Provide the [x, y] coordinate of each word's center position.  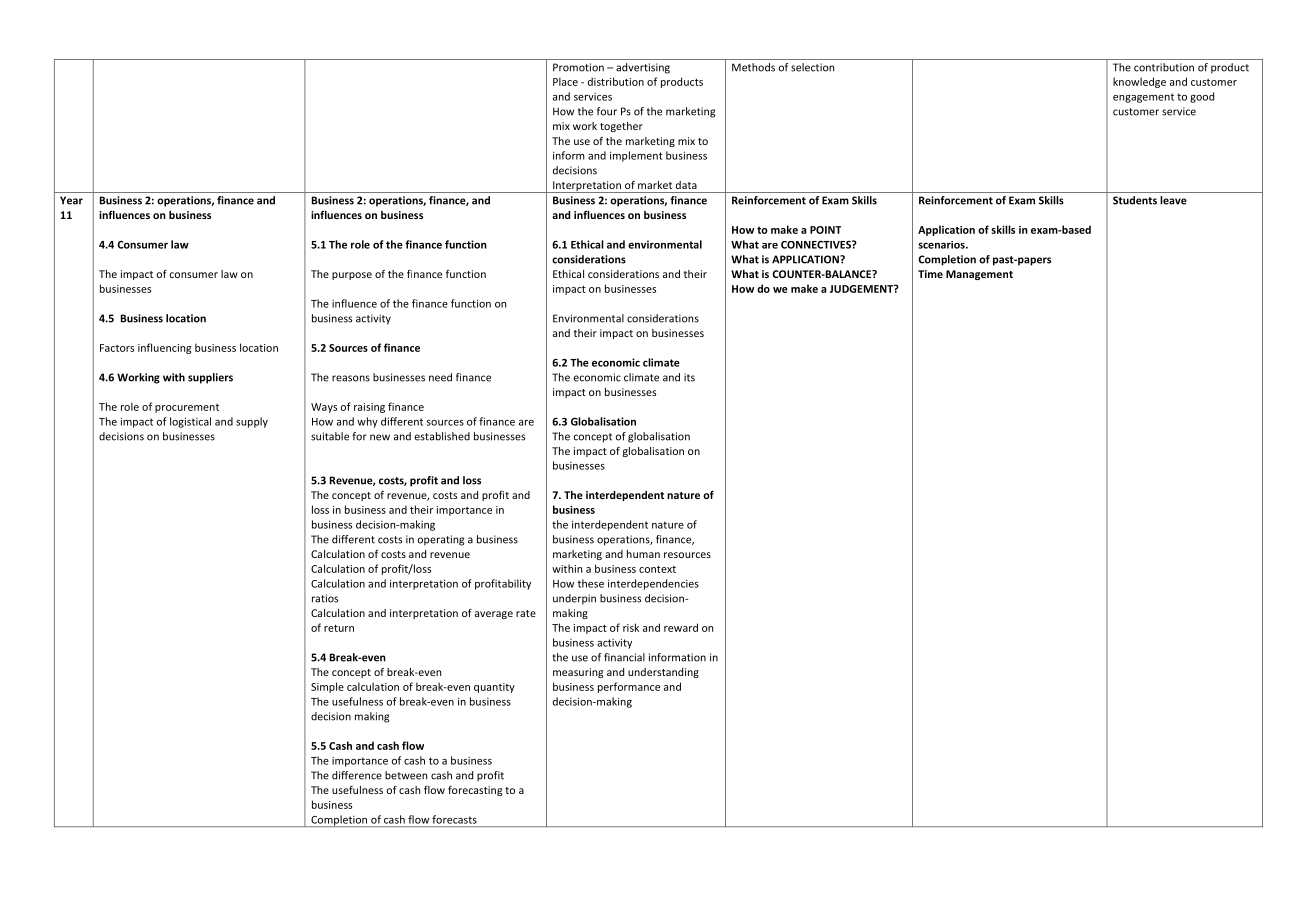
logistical [190, 422]
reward [681, 627]
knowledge [1139, 82]
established [442, 436]
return [339, 628]
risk [631, 627]
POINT [825, 230]
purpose [352, 276]
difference [357, 775]
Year [71, 200]
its [689, 377]
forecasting [475, 791]
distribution [616, 81]
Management [979, 275]
